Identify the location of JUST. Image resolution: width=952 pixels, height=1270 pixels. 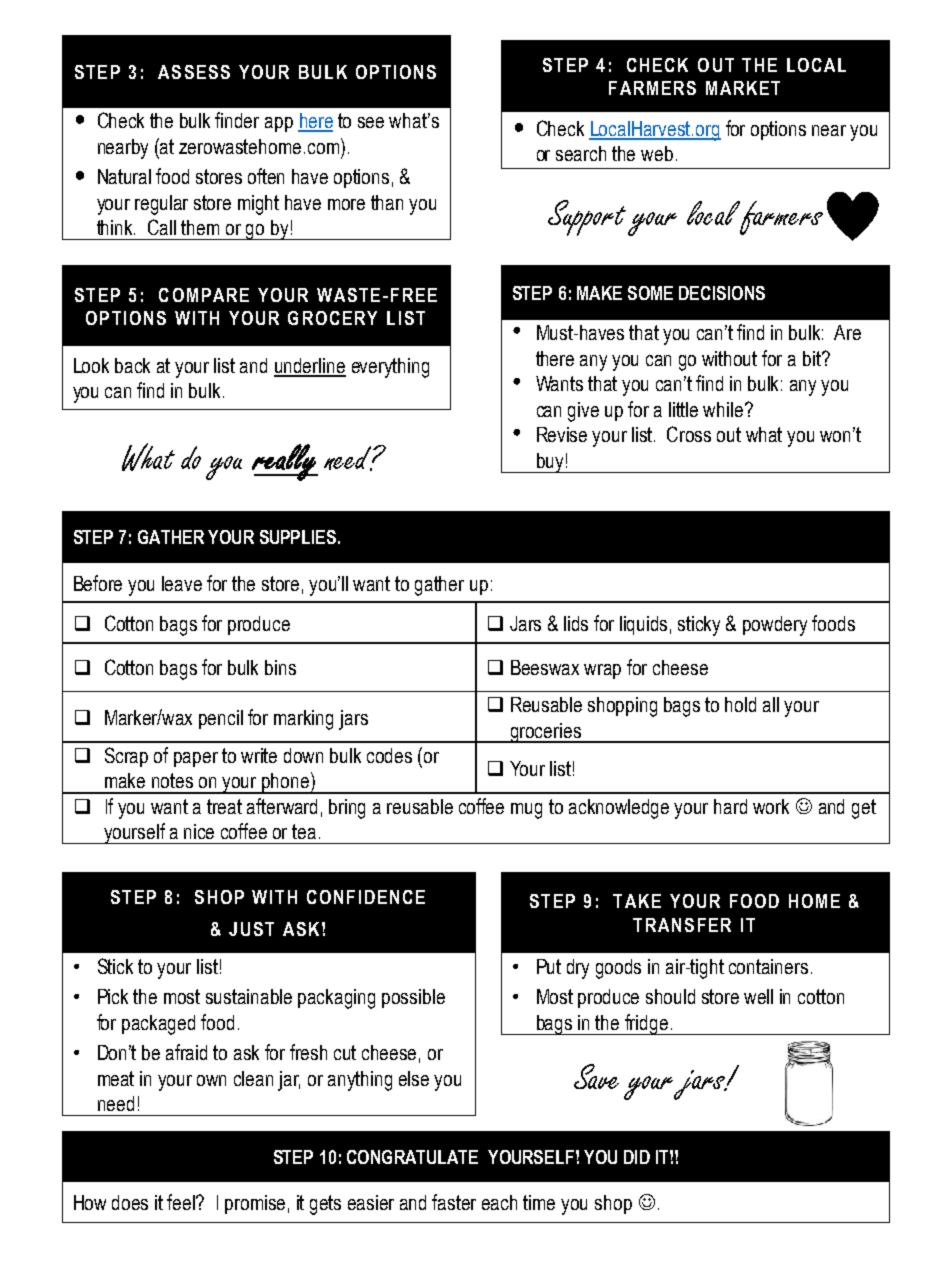
(251, 929).
